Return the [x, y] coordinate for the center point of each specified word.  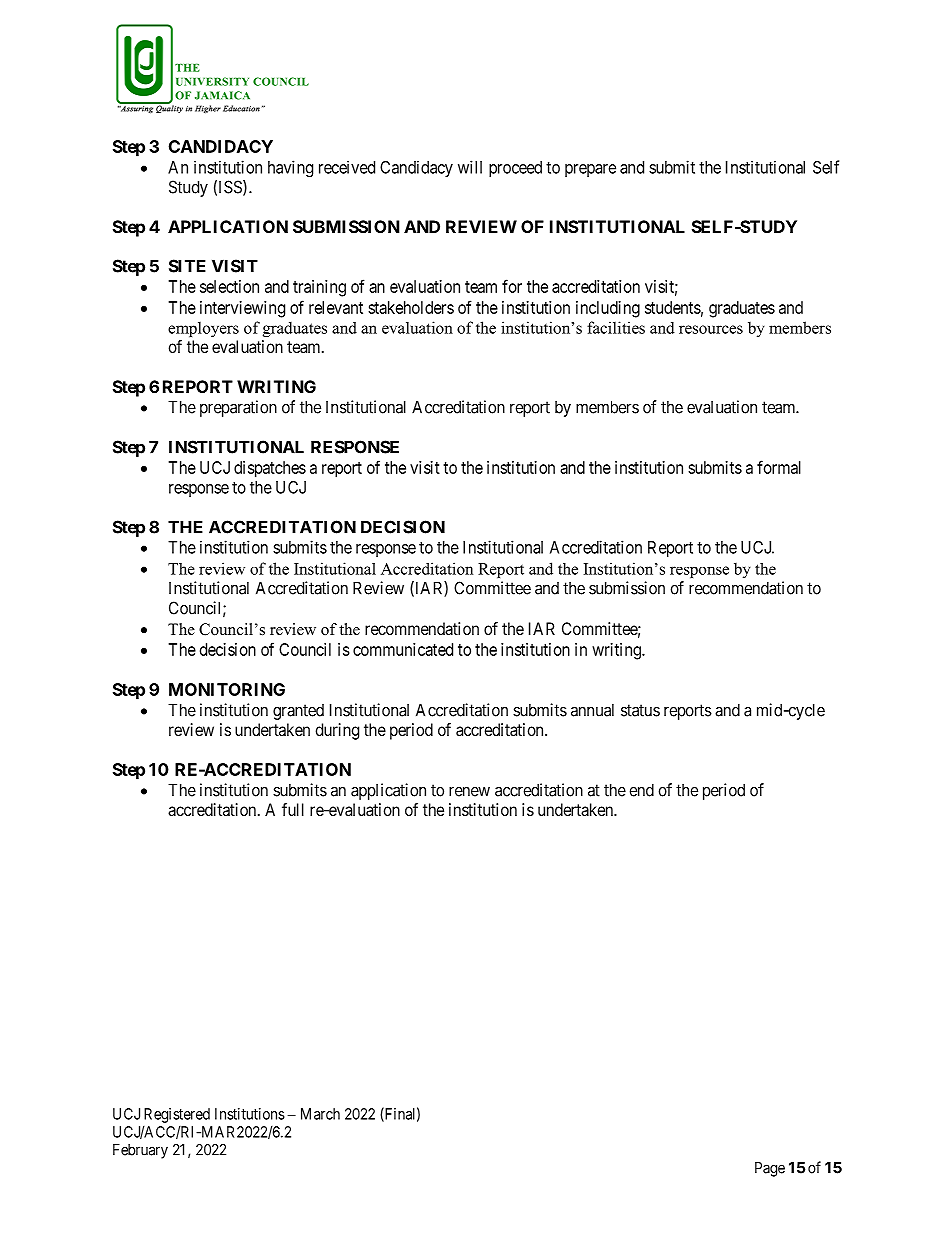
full [293, 809]
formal [779, 467]
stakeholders [411, 307]
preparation [238, 408]
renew [469, 791]
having [290, 168]
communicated [403, 649]
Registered [177, 1115]
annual [592, 710]
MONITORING [227, 689]
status [640, 710]
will [470, 167]
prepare [590, 170]
